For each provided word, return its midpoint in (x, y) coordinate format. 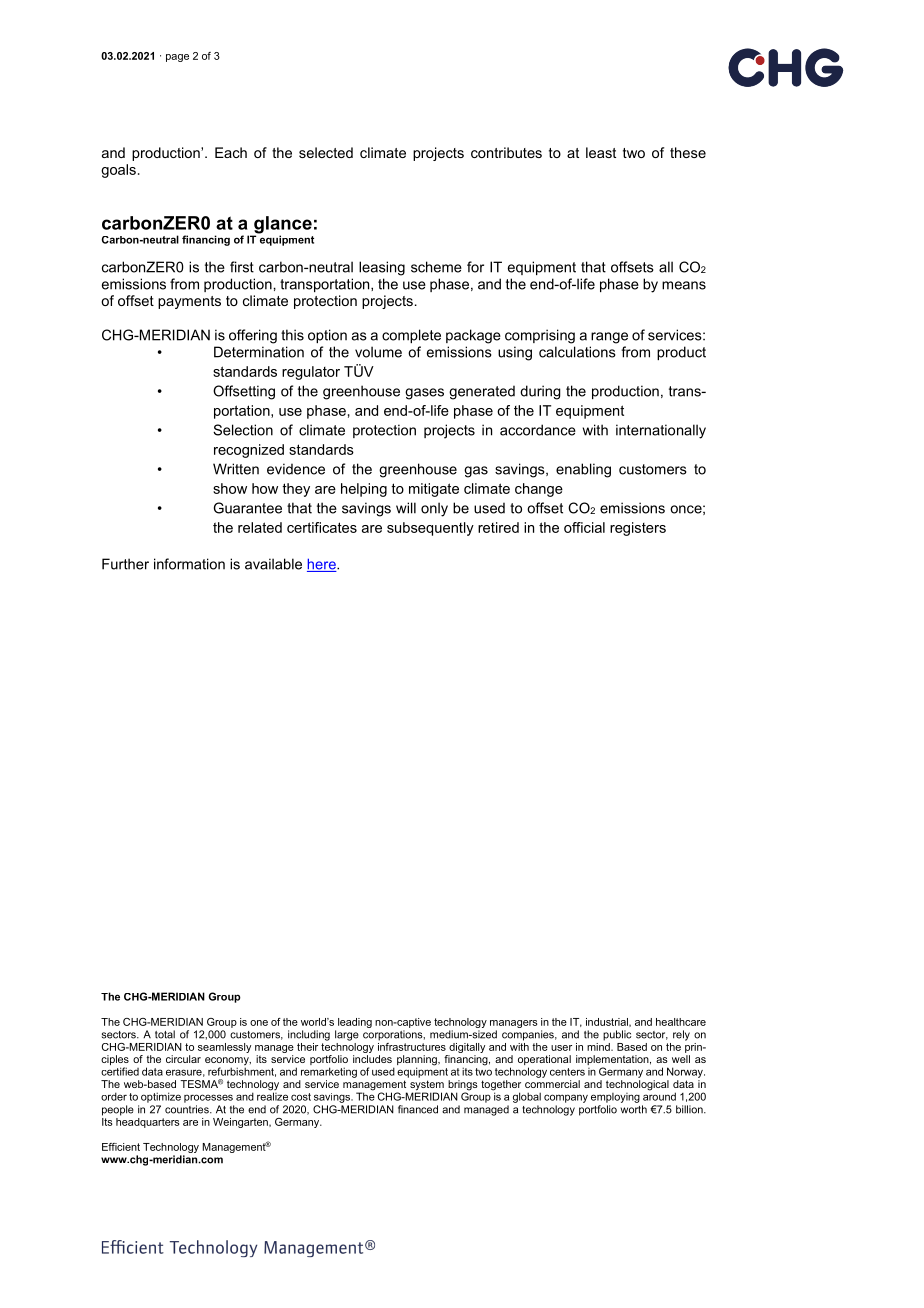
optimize (161, 1097)
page (177, 58)
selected (326, 152)
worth (633, 1109)
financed (418, 1109)
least (601, 152)
